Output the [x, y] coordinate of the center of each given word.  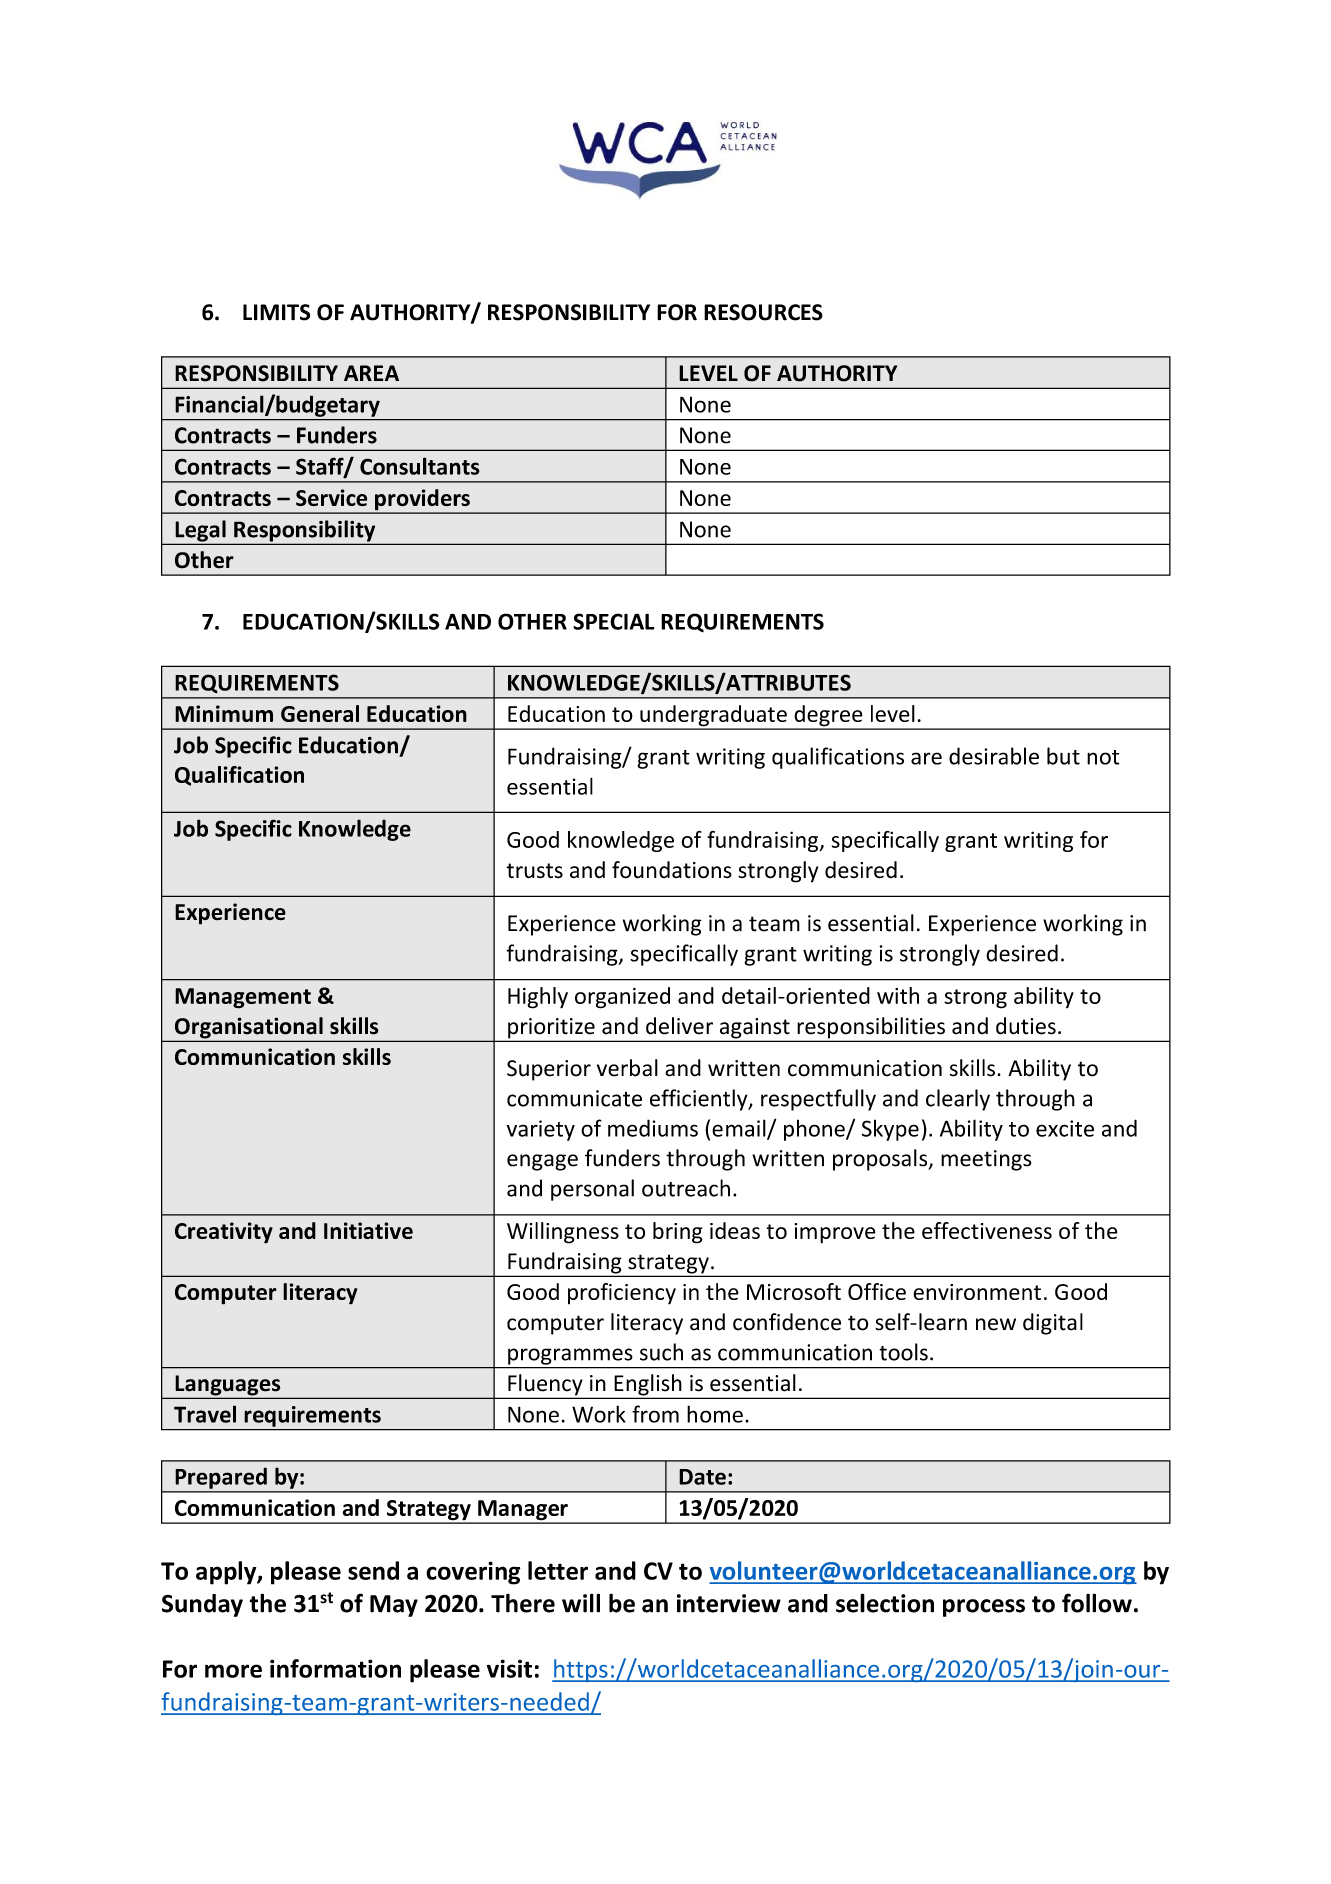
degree [828, 717]
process [984, 1608]
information [335, 1668]
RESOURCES [763, 312]
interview [729, 1603]
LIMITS [277, 312]
